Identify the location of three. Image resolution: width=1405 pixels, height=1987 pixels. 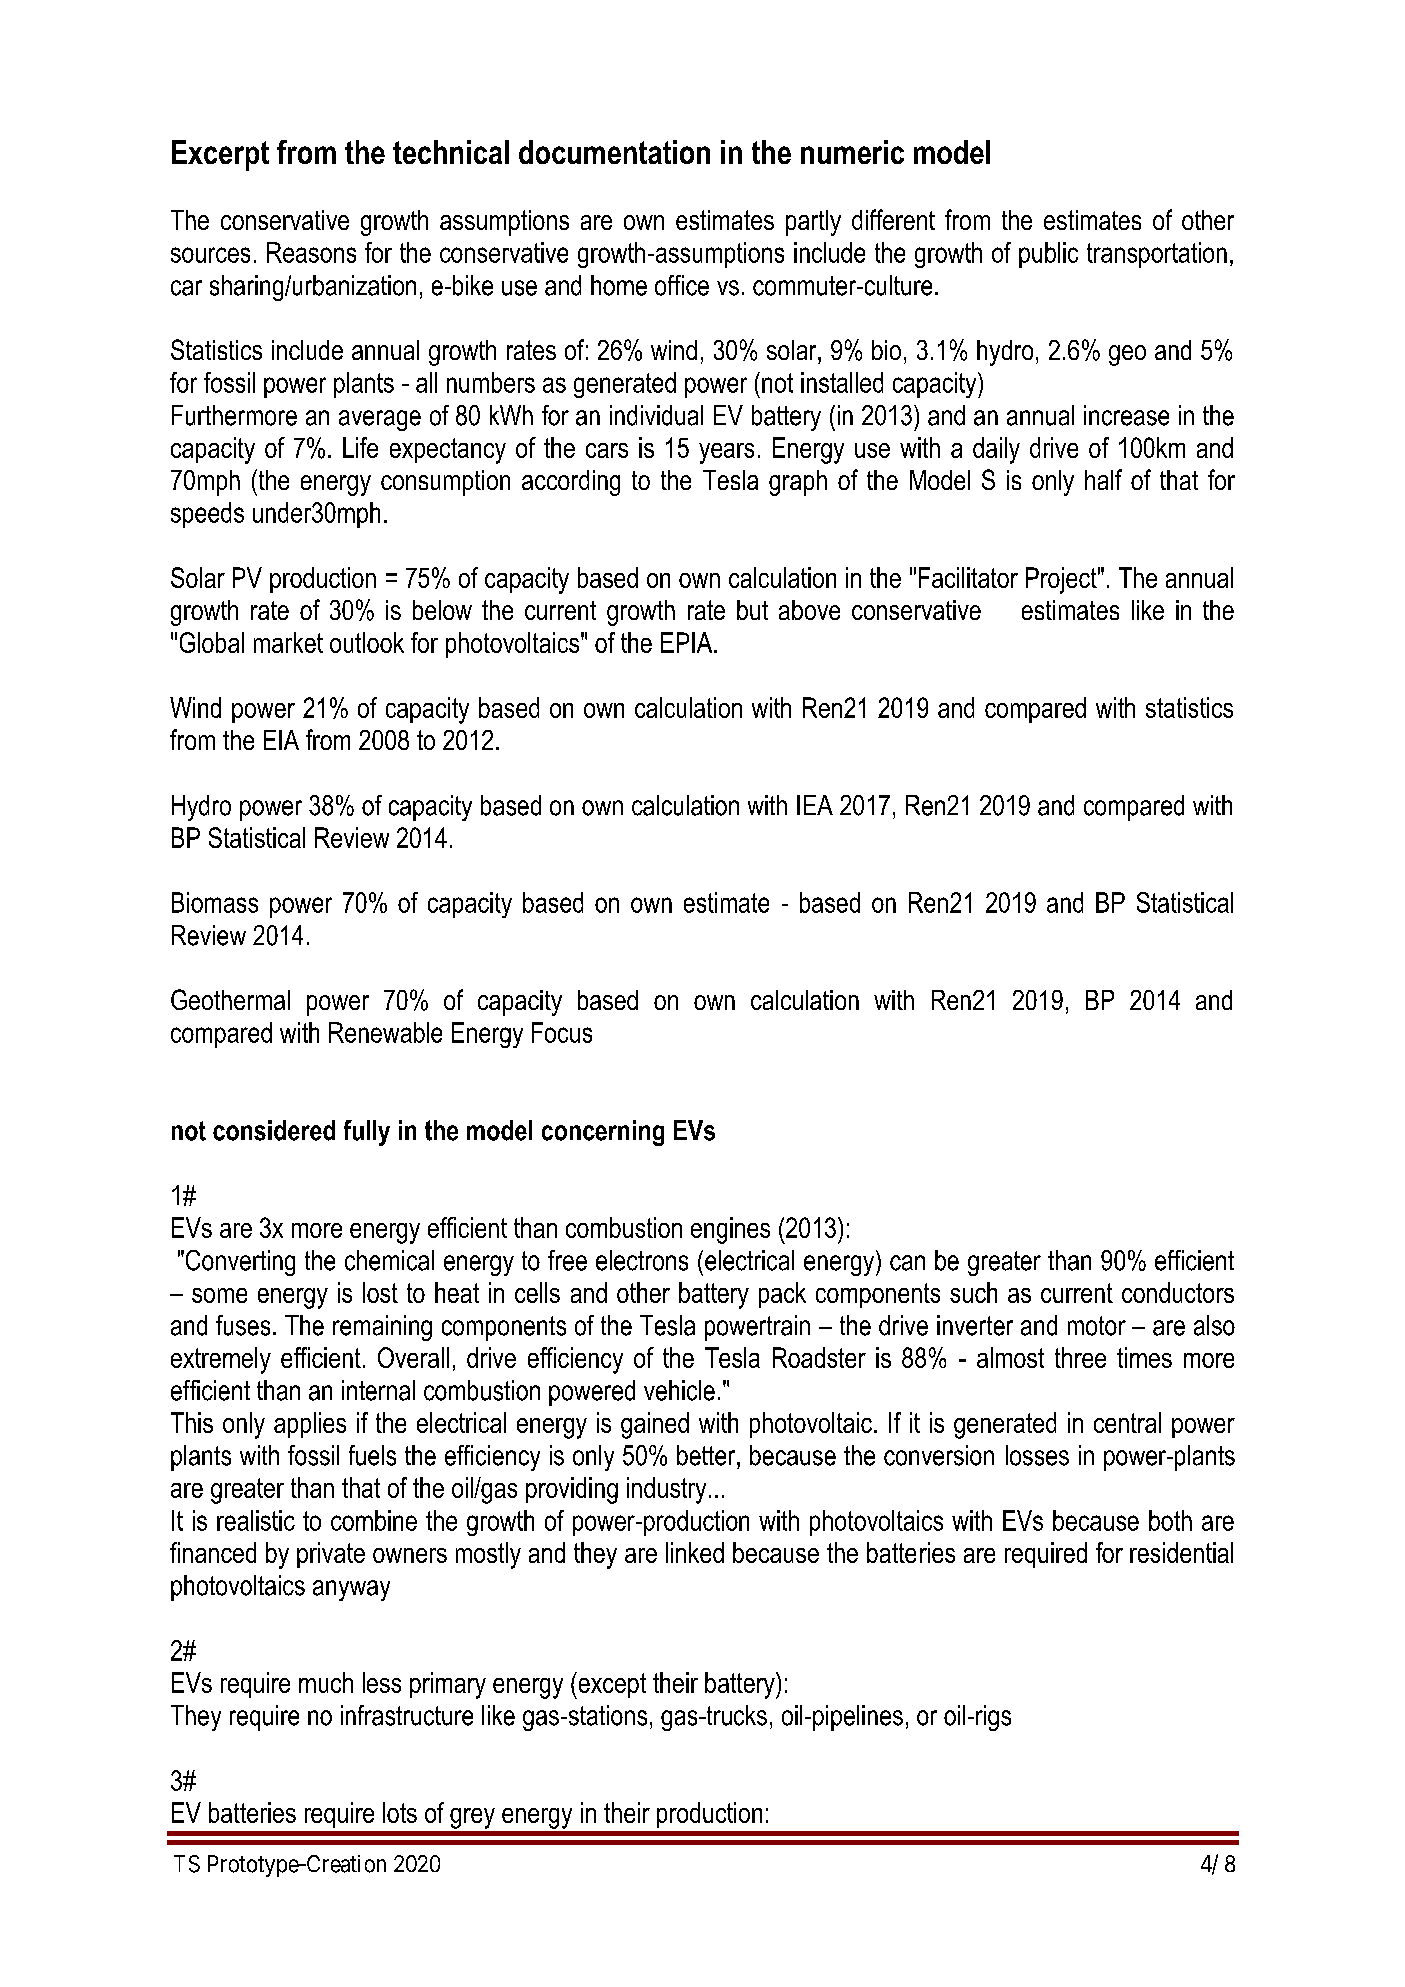
(1080, 1357).
